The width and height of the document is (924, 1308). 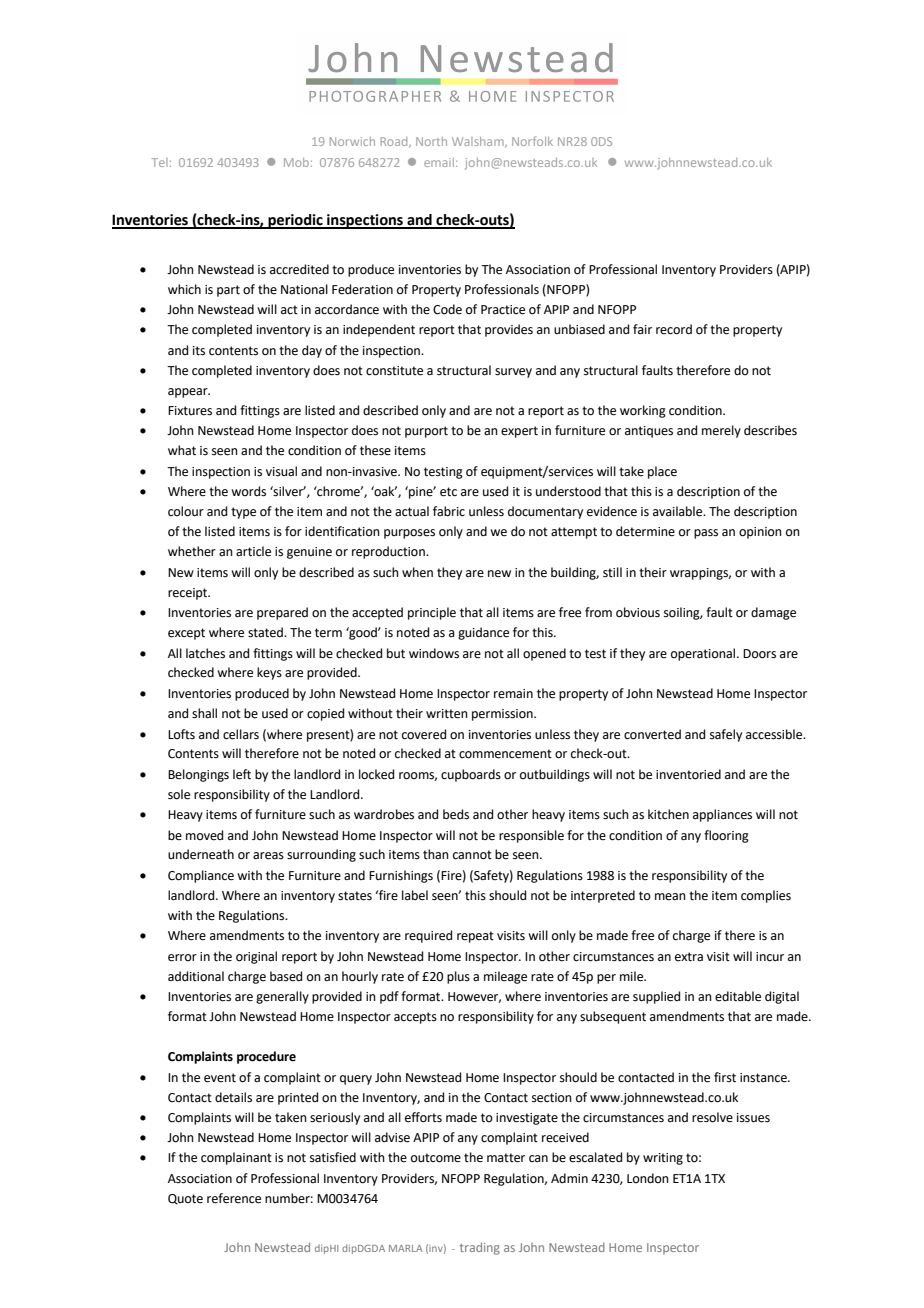 I want to click on reference, so click(x=234, y=1198).
